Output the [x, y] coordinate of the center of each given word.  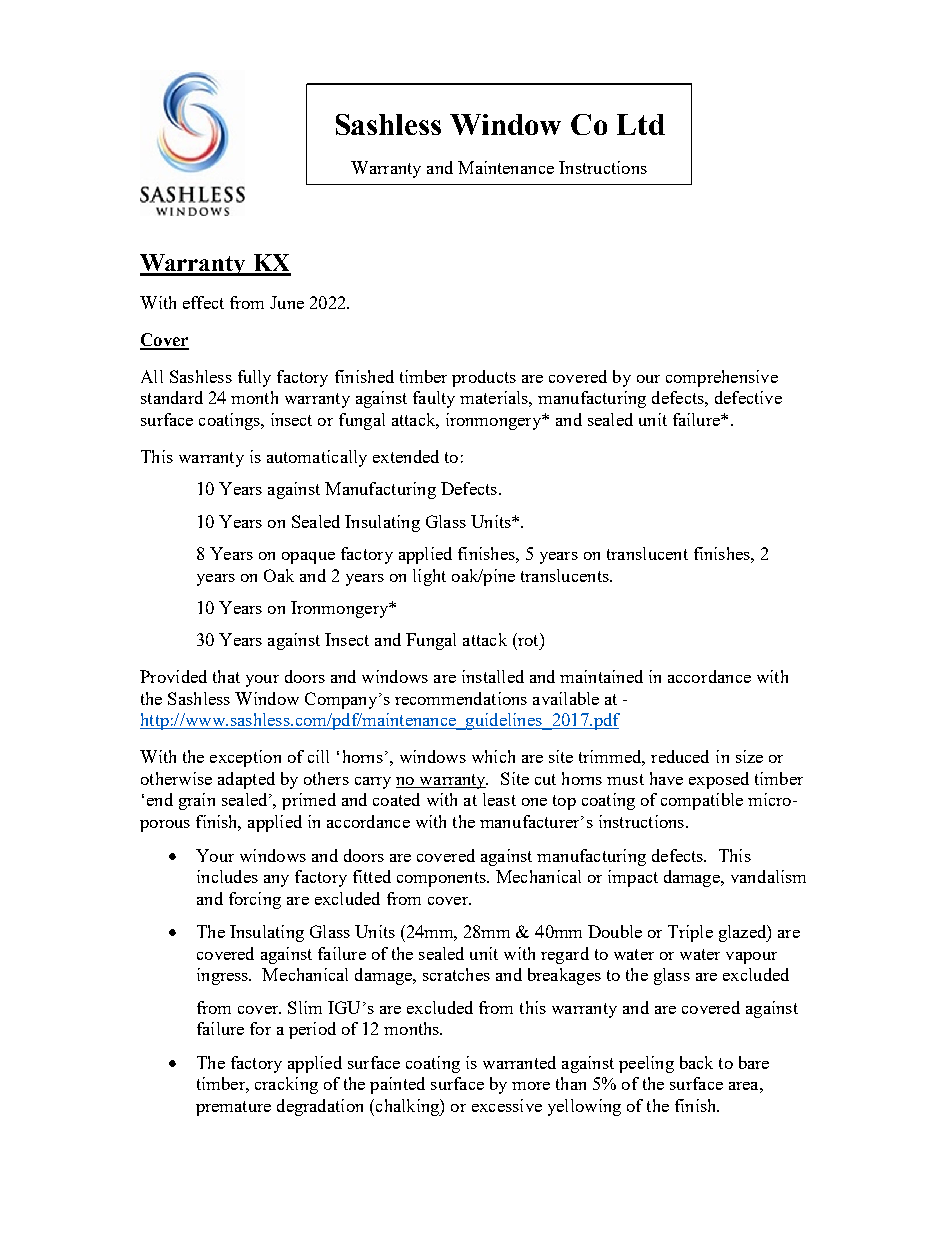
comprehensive [722, 378]
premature [233, 1108]
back [696, 1062]
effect [203, 302]
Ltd [641, 124]
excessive [507, 1105]
